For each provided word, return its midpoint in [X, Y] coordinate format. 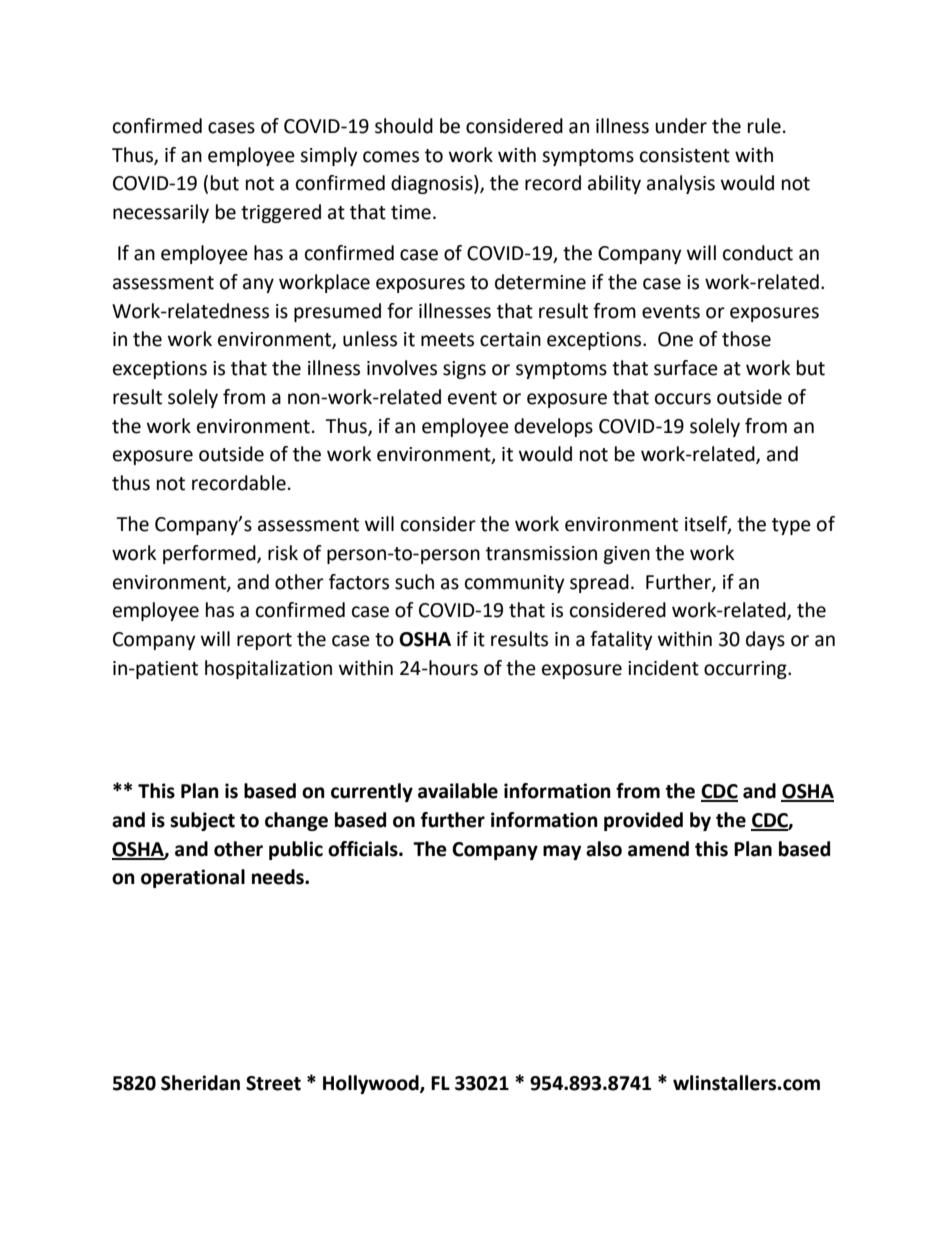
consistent [685, 155]
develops [553, 427]
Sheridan [200, 1083]
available [458, 791]
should [404, 126]
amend [658, 849]
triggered [281, 213]
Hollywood [372, 1084]
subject [202, 821]
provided [643, 821]
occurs [683, 399]
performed [210, 554]
